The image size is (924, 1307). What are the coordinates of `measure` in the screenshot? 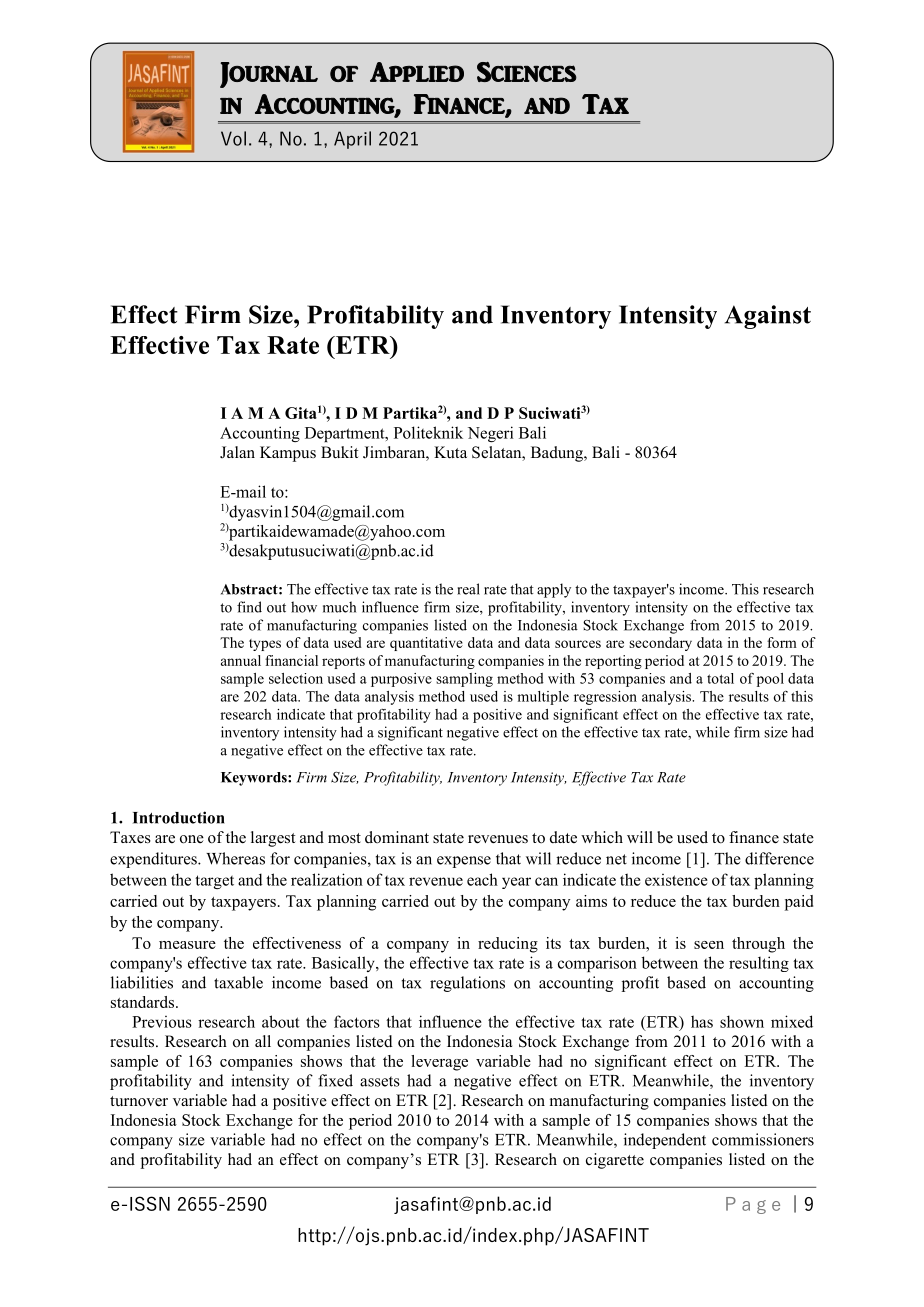 It's located at (187, 945).
